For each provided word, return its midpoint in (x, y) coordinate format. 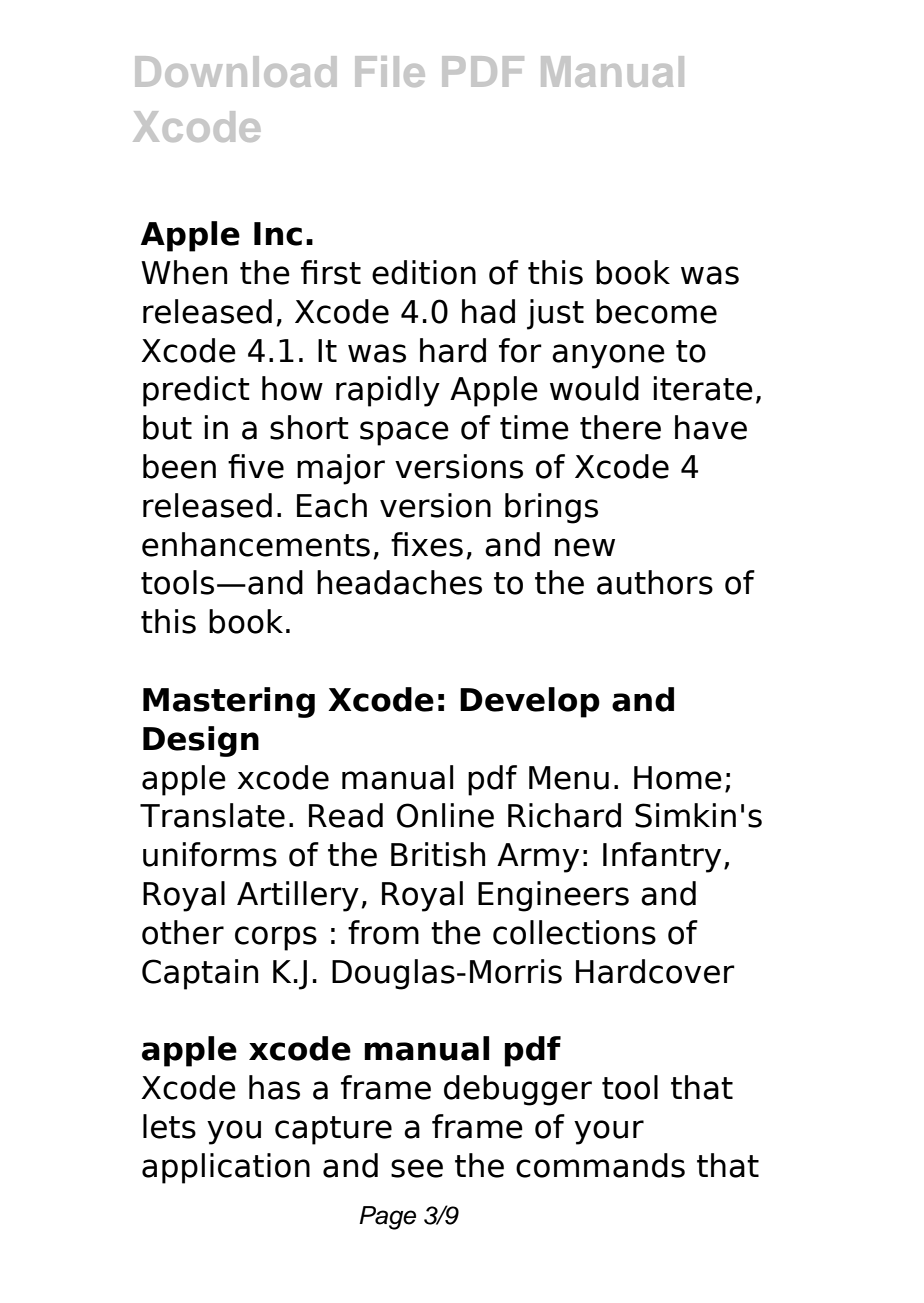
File (390, 71)
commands (600, 1165)
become (656, 311)
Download (235, 71)
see (417, 1168)
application (226, 1168)
